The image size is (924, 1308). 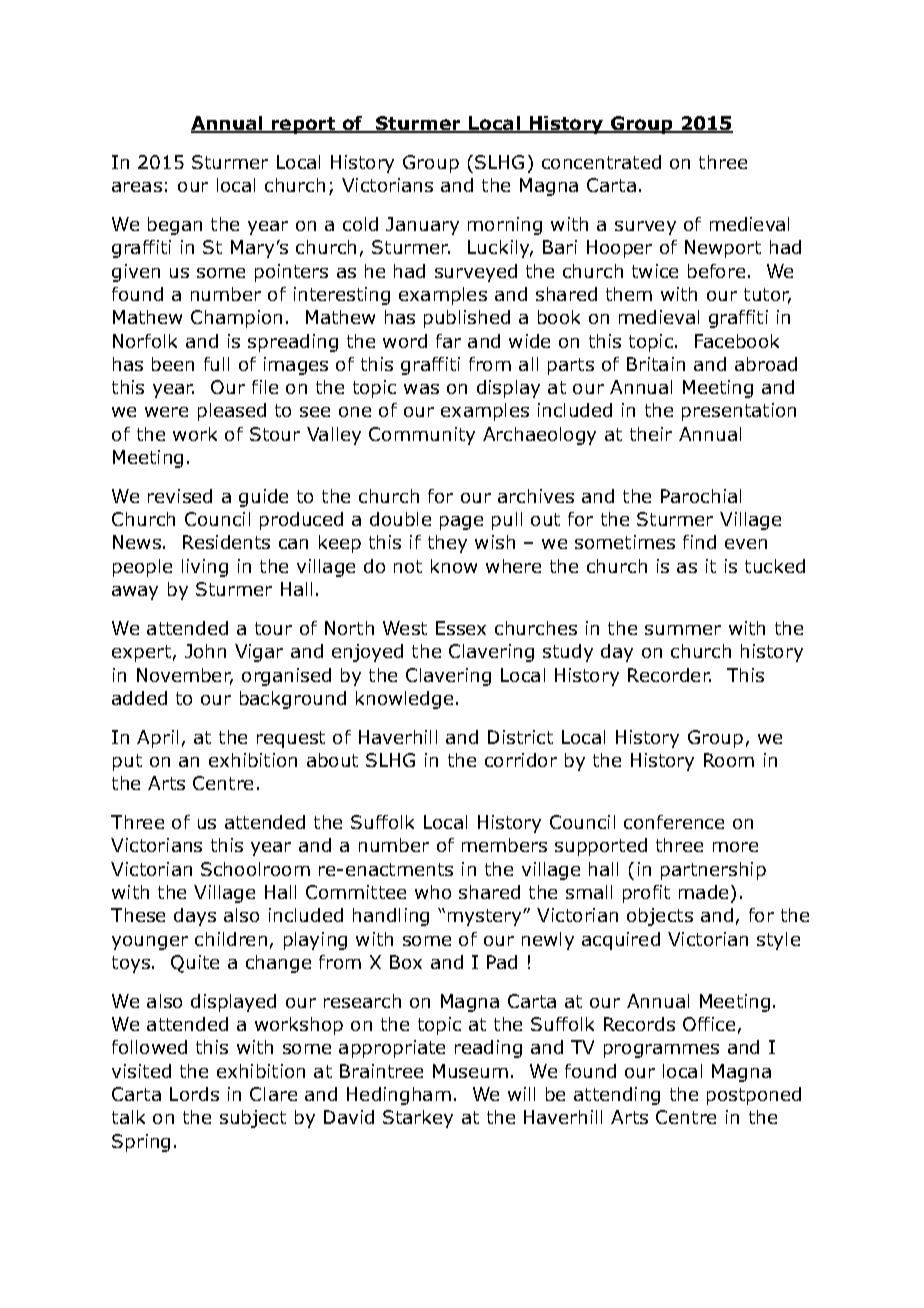 I want to click on made, so click(x=703, y=892).
